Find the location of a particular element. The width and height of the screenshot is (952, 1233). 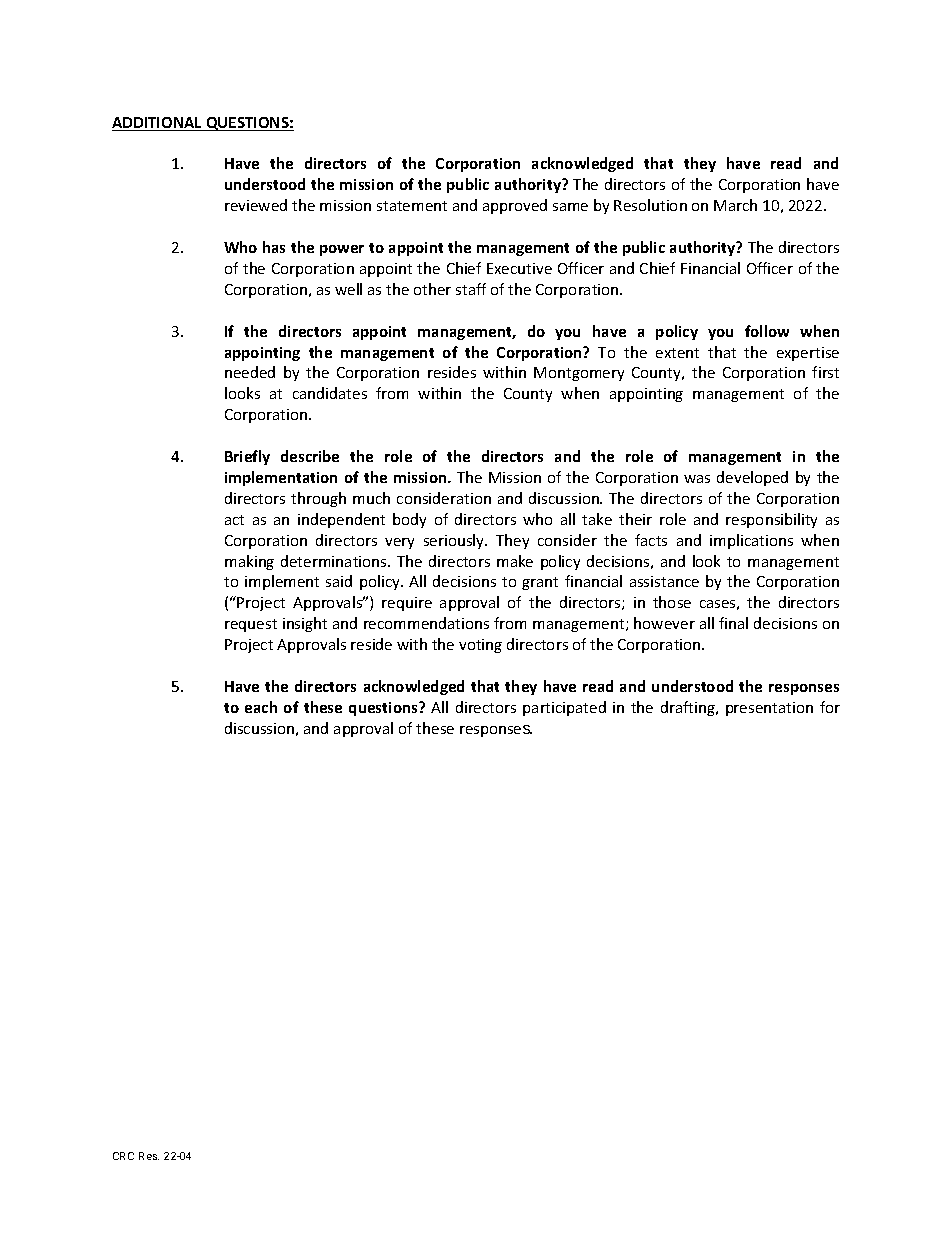

follow is located at coordinates (767, 331).
